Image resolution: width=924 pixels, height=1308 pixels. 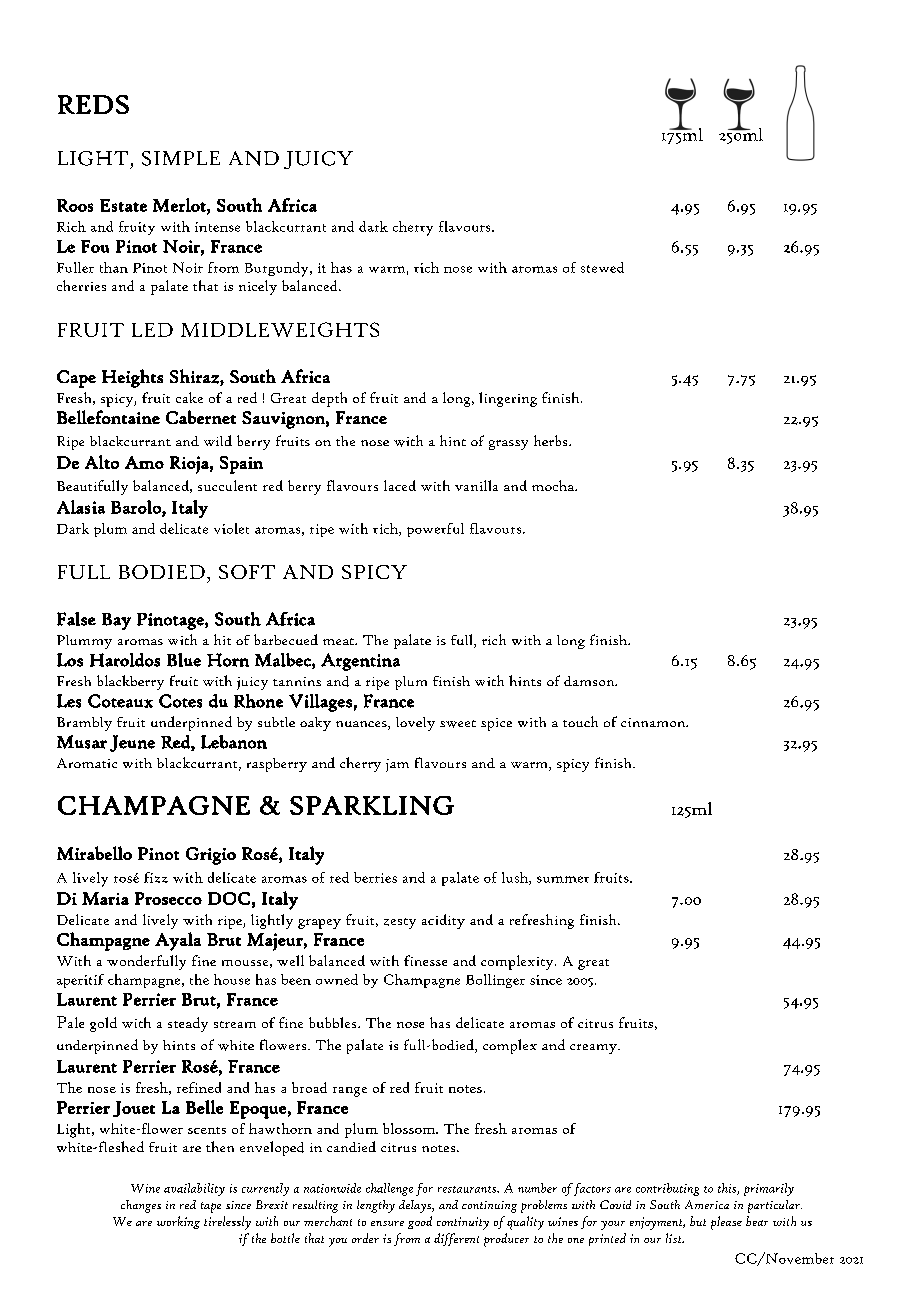 What do you see at coordinates (443, 921) in the document?
I see `acidity` at bounding box center [443, 921].
